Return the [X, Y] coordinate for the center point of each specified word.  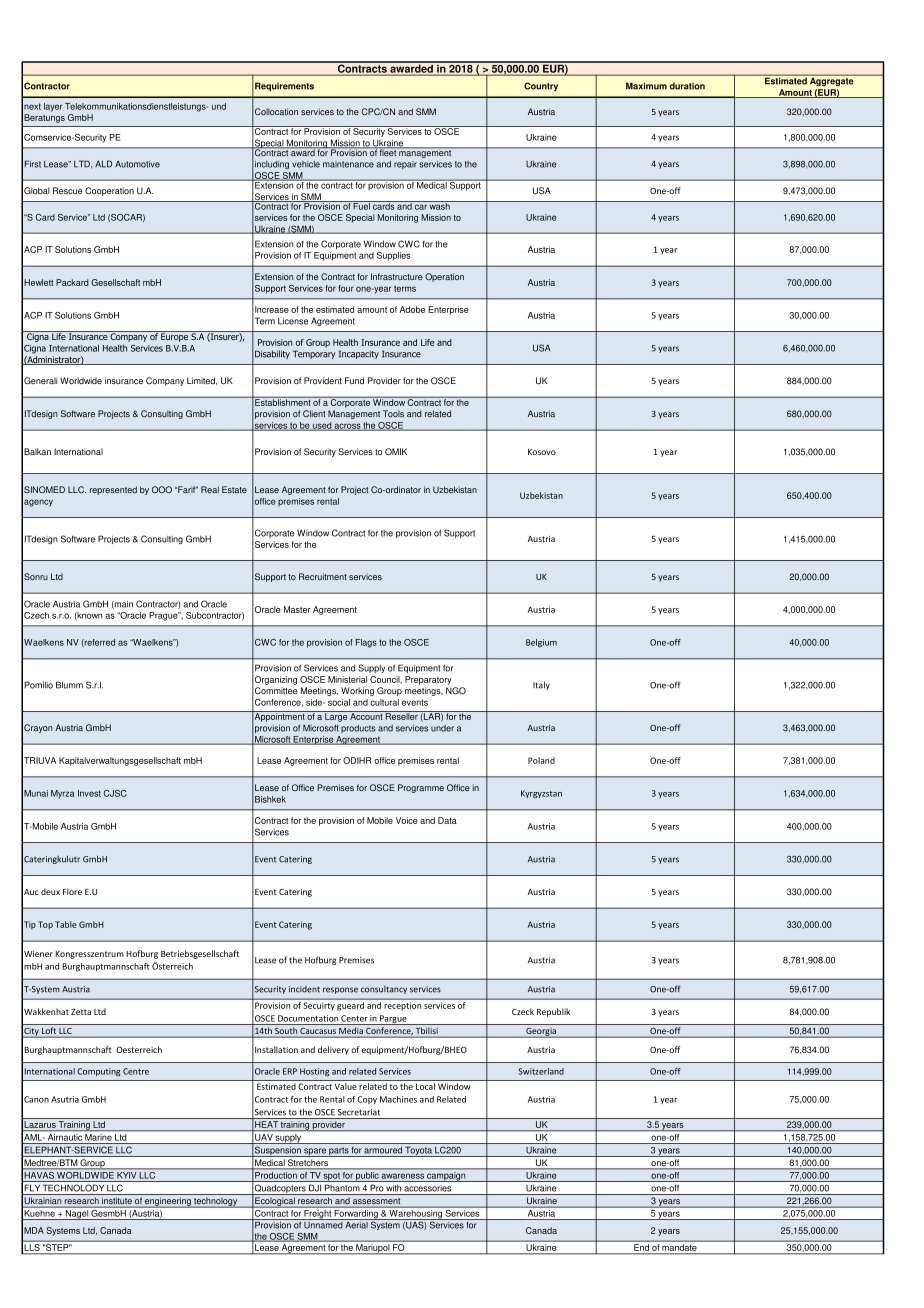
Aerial [356, 1224]
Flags [366, 643]
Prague [164, 616]
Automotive [137, 164]
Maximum [646, 86]
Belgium [541, 643]
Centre [136, 1071]
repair [405, 165]
